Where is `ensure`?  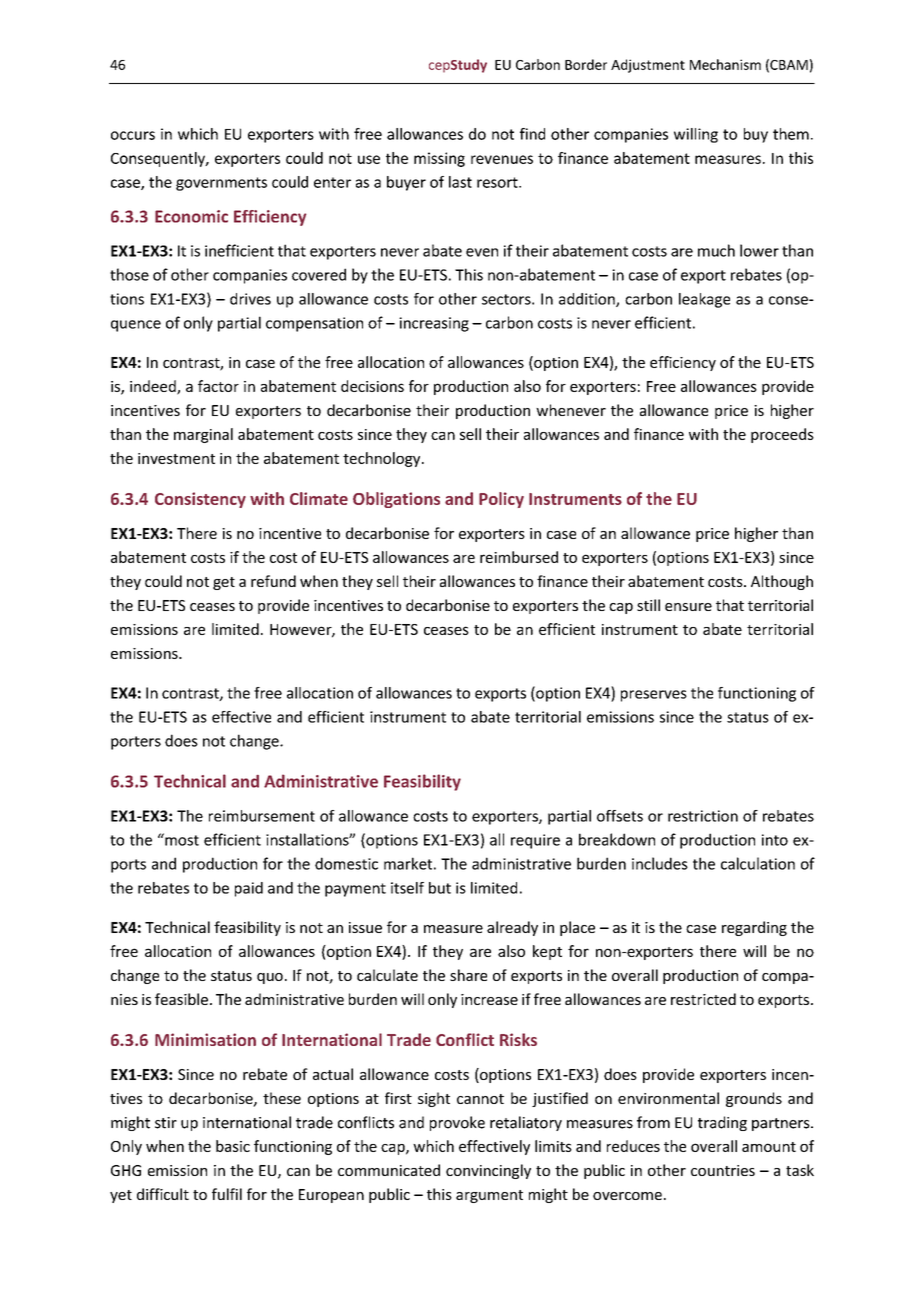 ensure is located at coordinates (688, 607).
